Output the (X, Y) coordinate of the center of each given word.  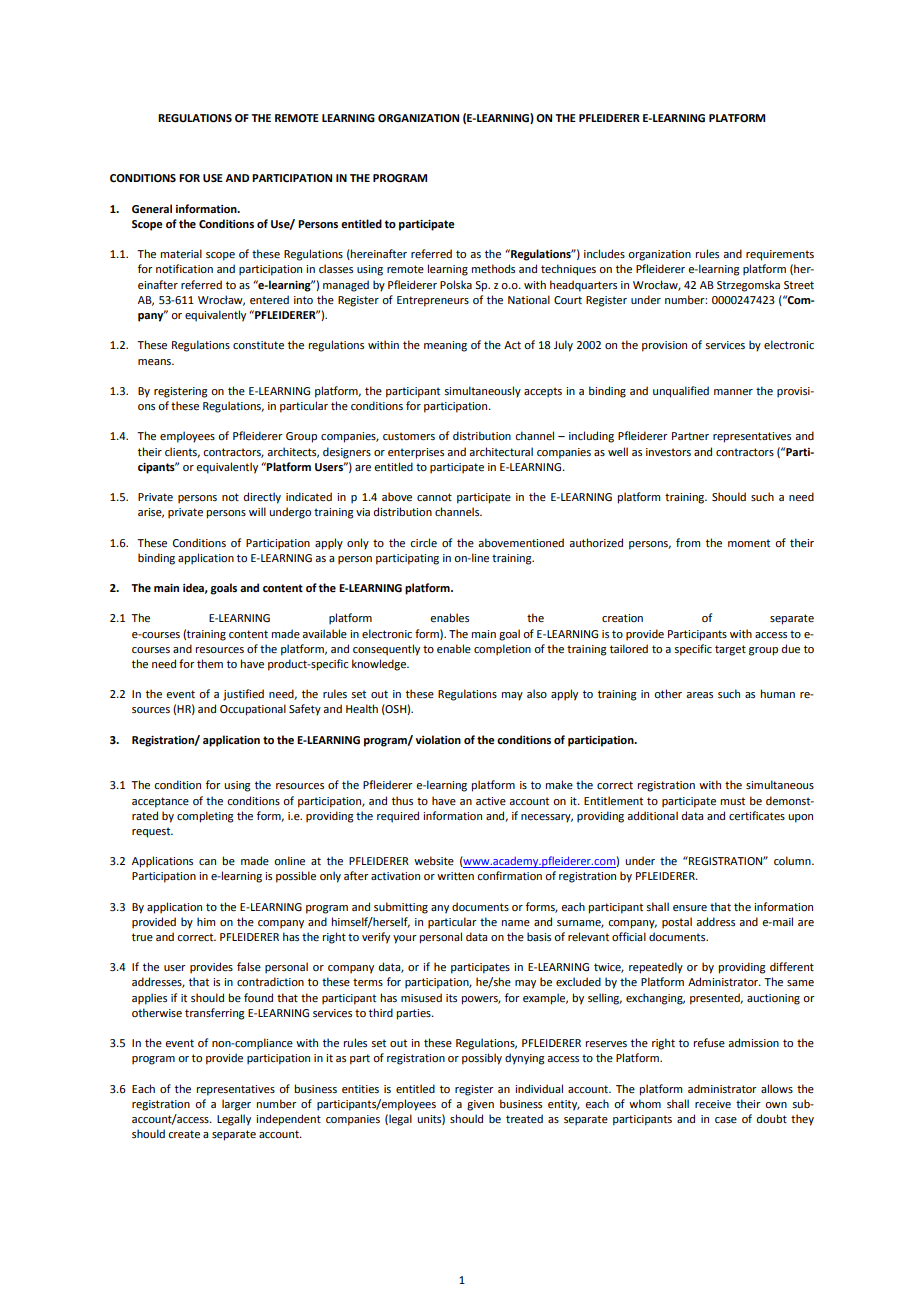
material (181, 253)
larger (236, 1105)
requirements (780, 255)
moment (749, 543)
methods (493, 268)
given (480, 1105)
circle (423, 542)
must (733, 801)
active (491, 801)
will (257, 511)
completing (205, 817)
